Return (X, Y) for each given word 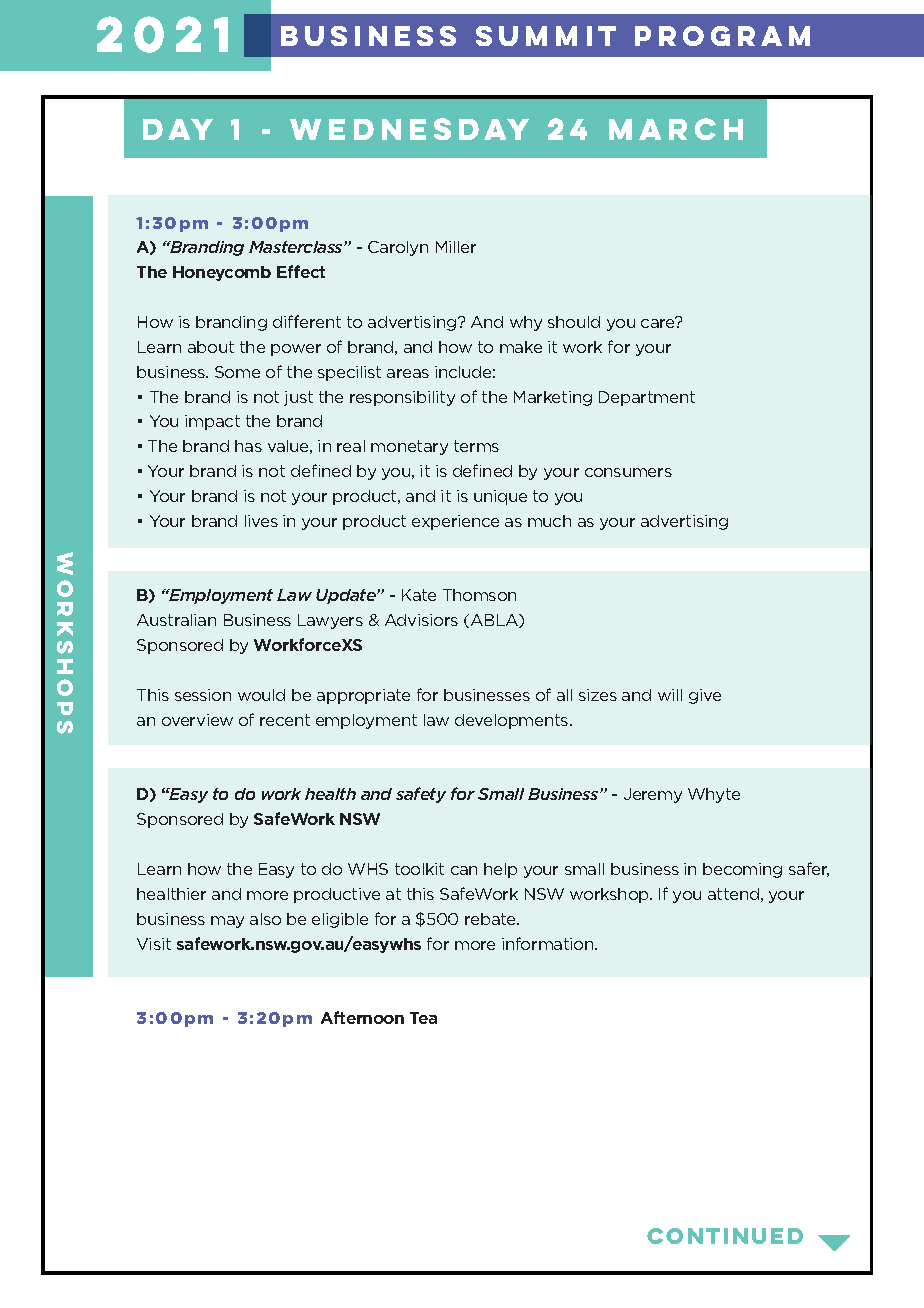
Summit (546, 36)
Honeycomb (222, 273)
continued (725, 1236)
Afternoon (362, 1017)
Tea (423, 1018)
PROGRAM (722, 36)
